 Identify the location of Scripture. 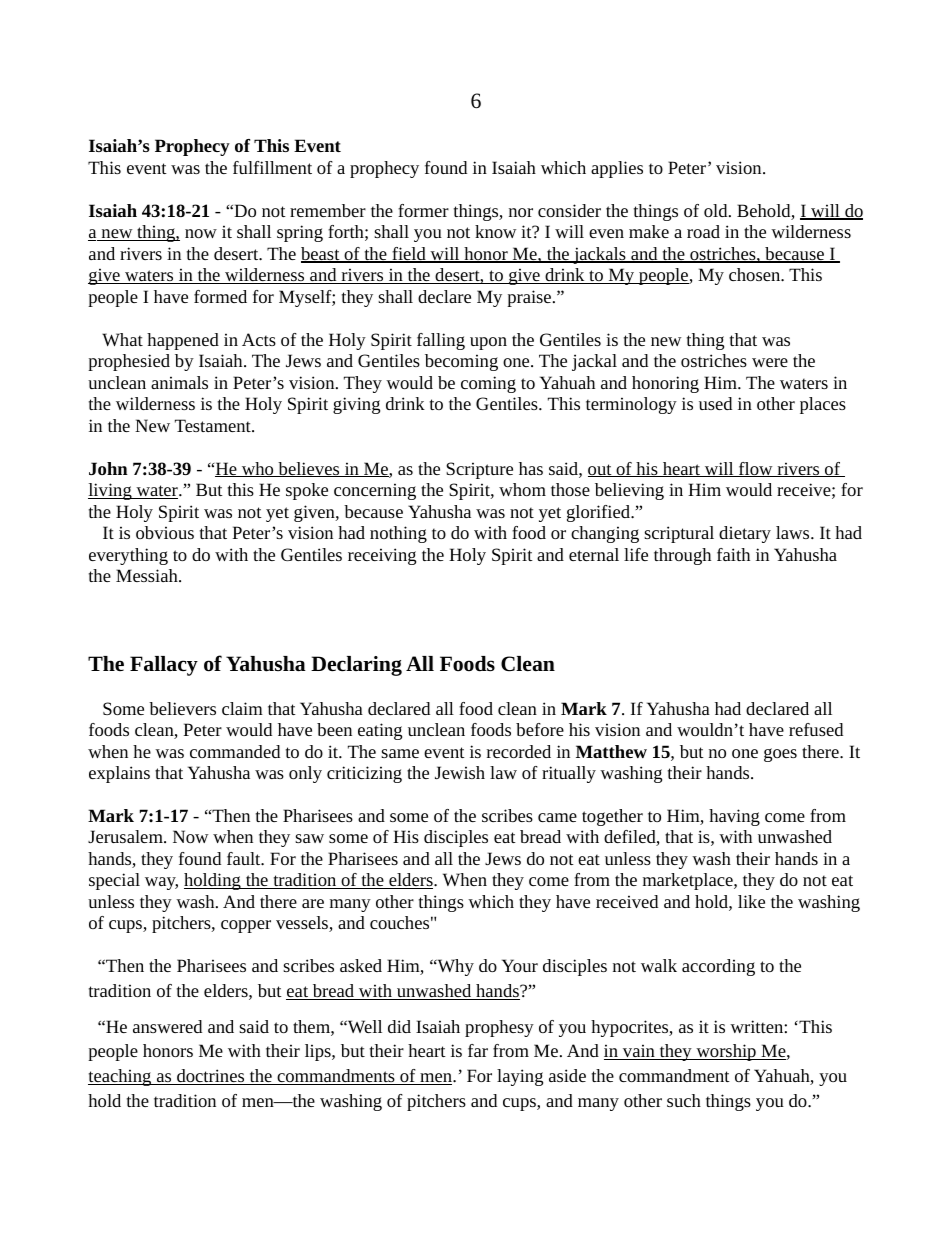
(479, 470).
